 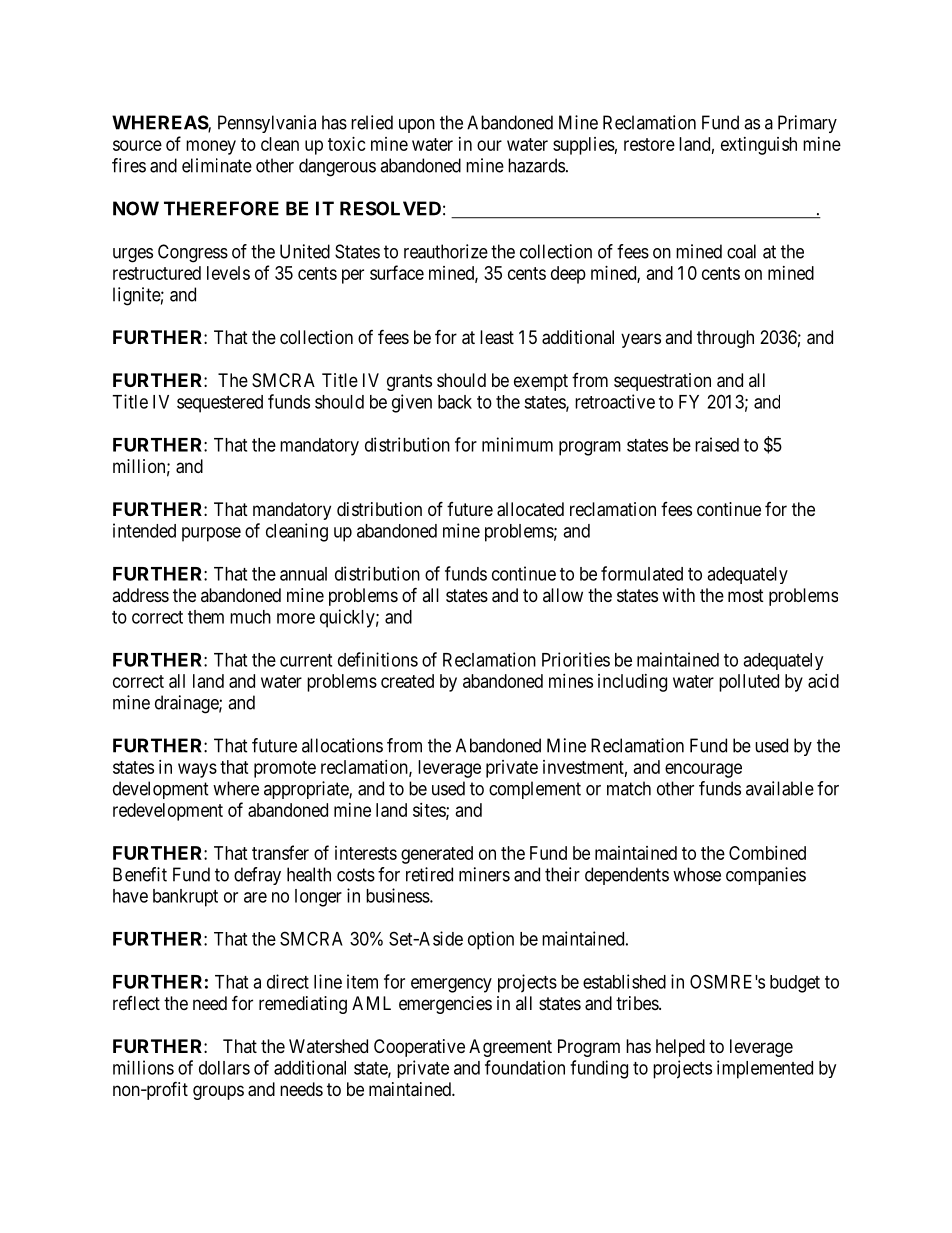 What do you see at coordinates (536, 165) in the screenshot?
I see `hazards` at bounding box center [536, 165].
